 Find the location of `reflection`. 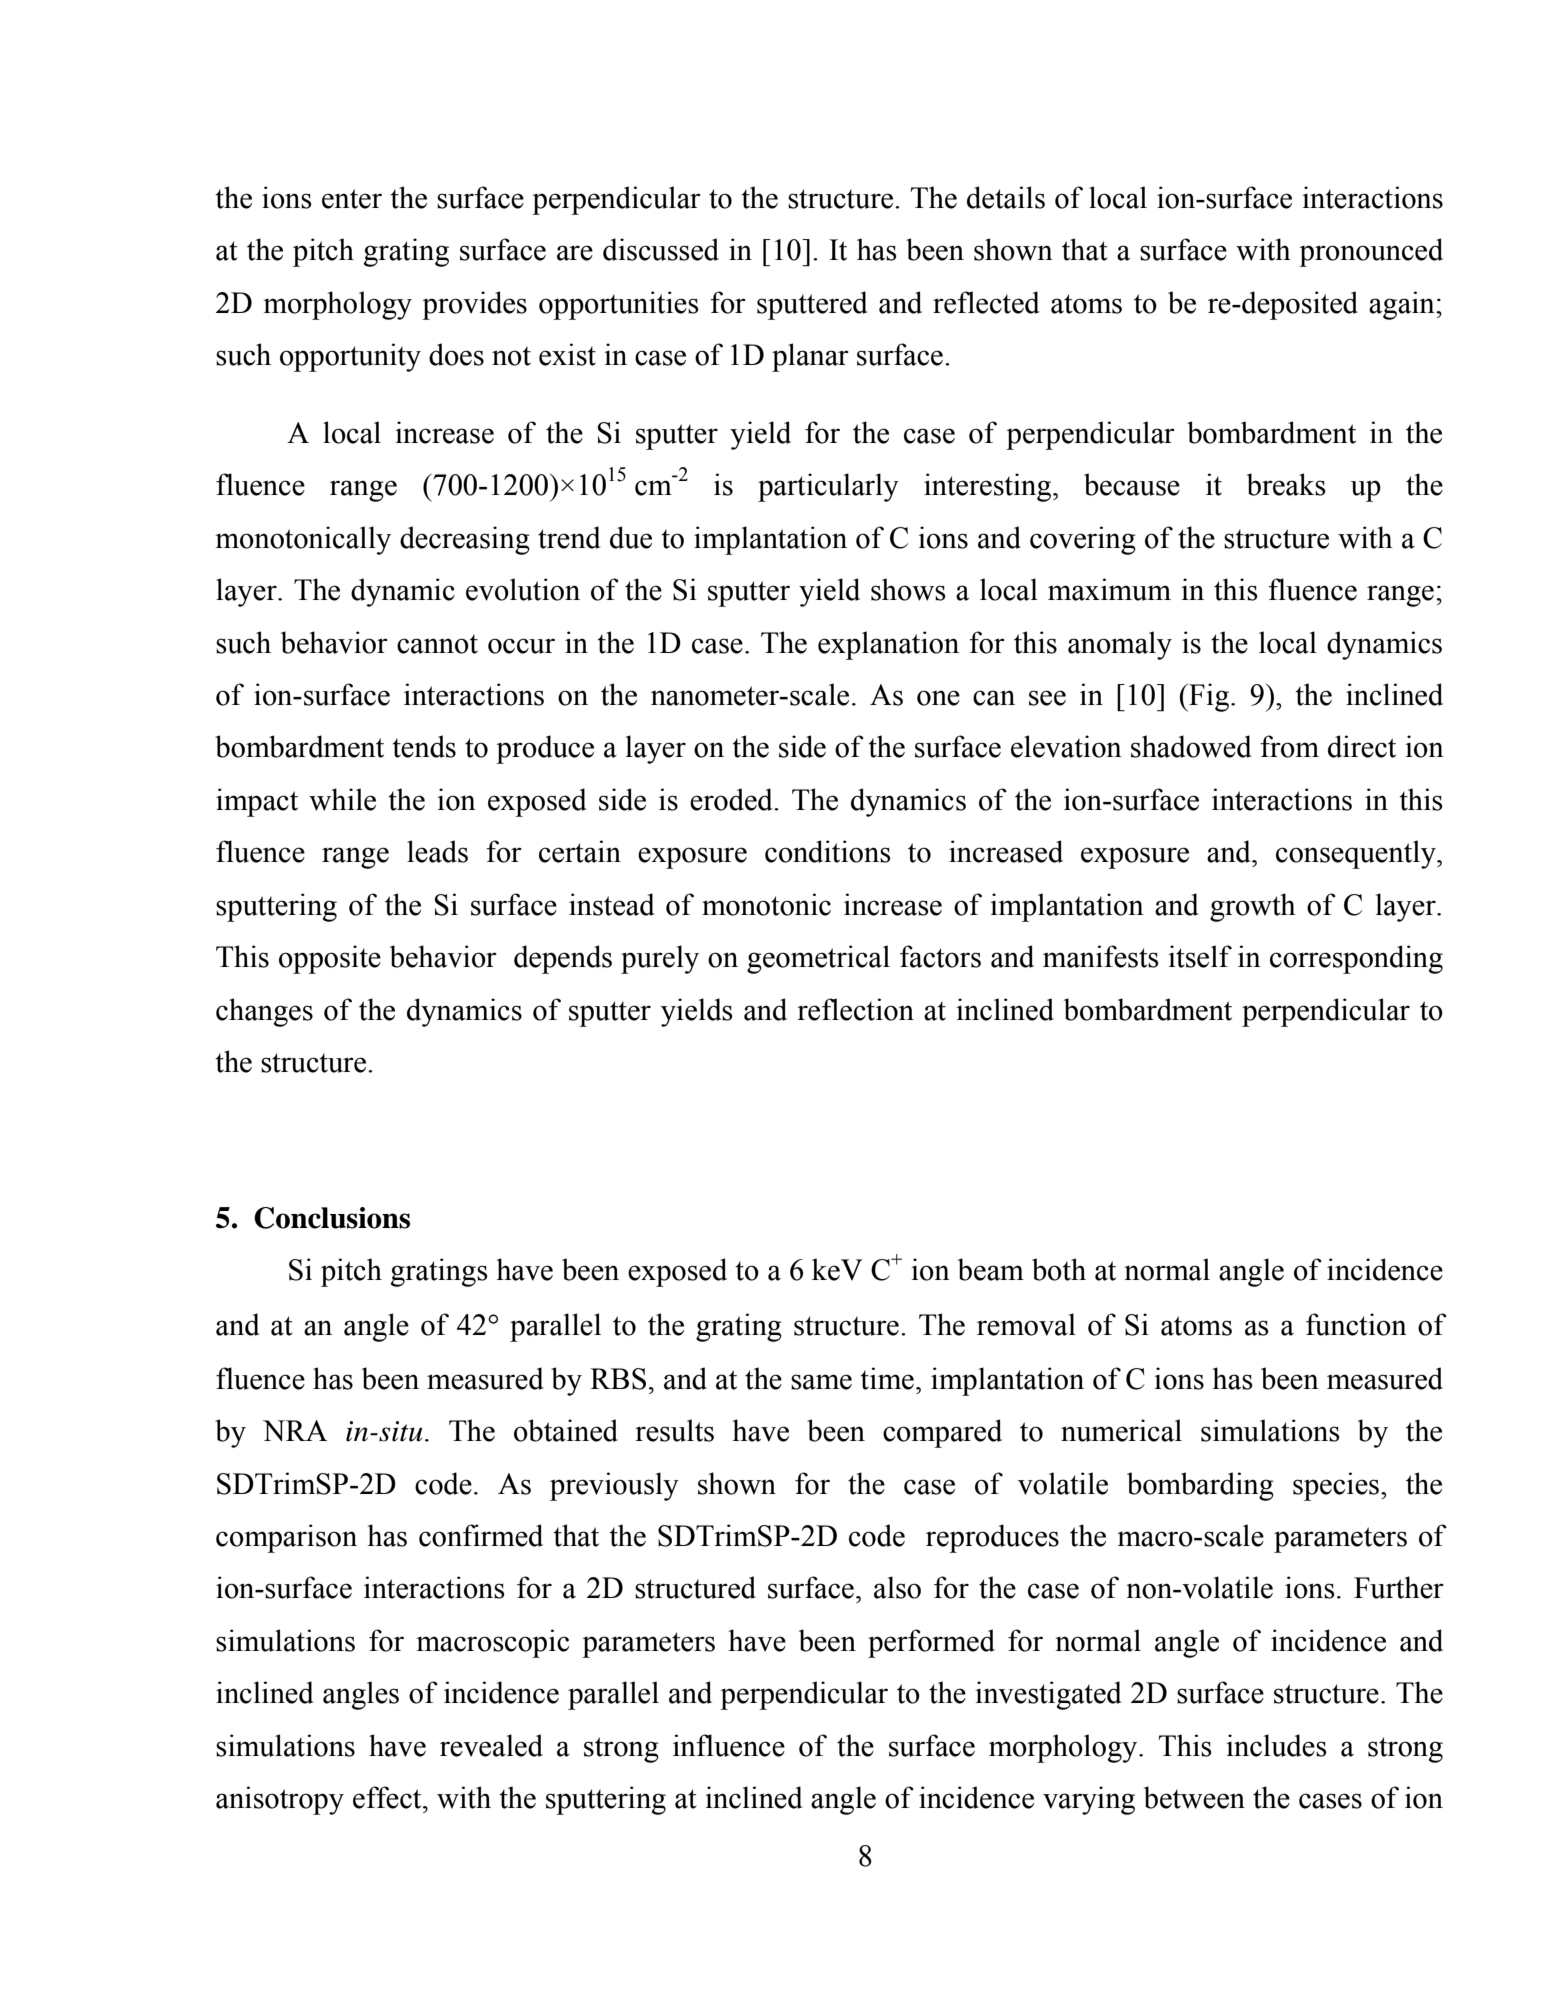

reflection is located at coordinates (855, 1009).
